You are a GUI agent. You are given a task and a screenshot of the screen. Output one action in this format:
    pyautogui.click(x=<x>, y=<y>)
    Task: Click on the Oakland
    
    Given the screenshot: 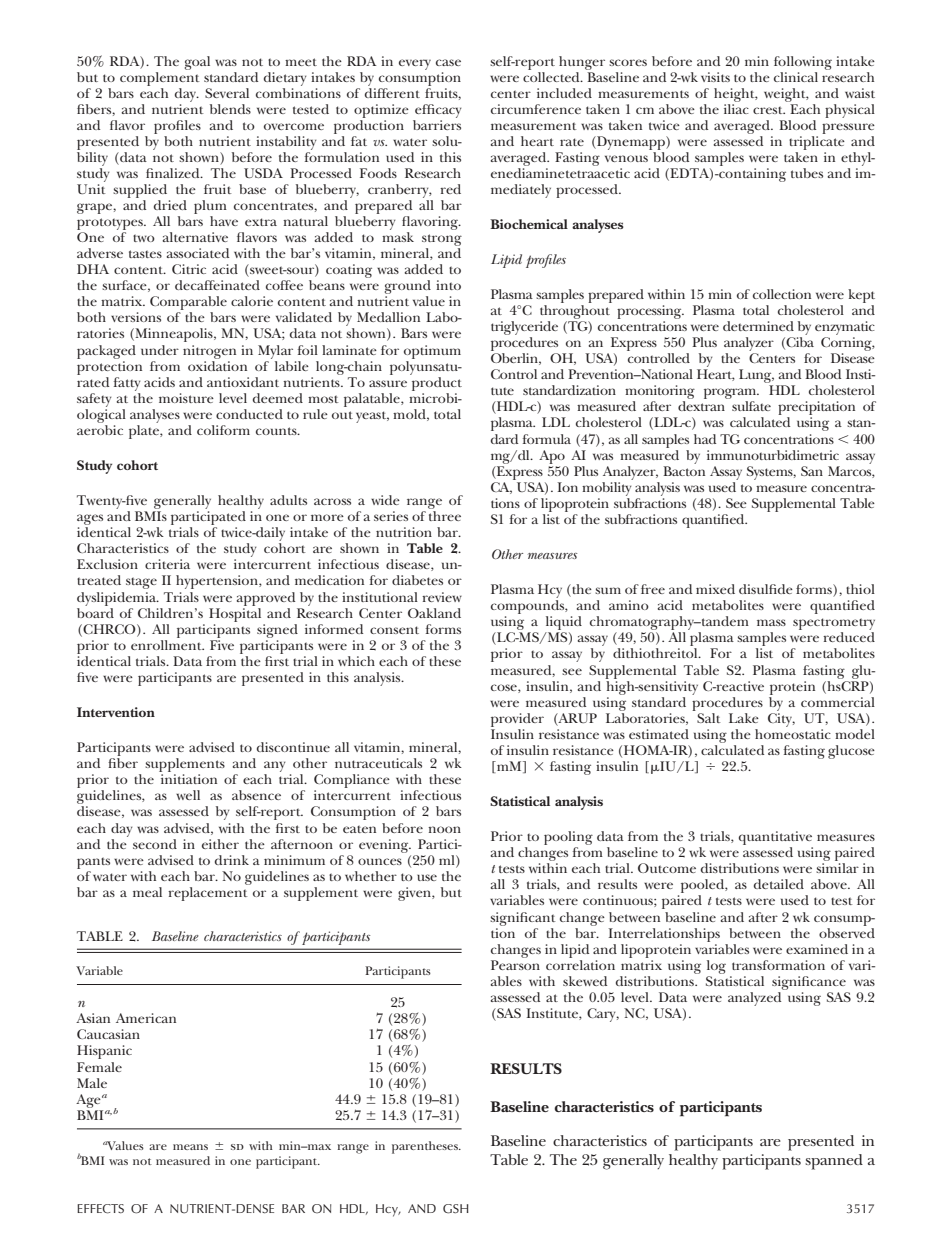 What is the action you would take?
    pyautogui.click(x=434, y=613)
